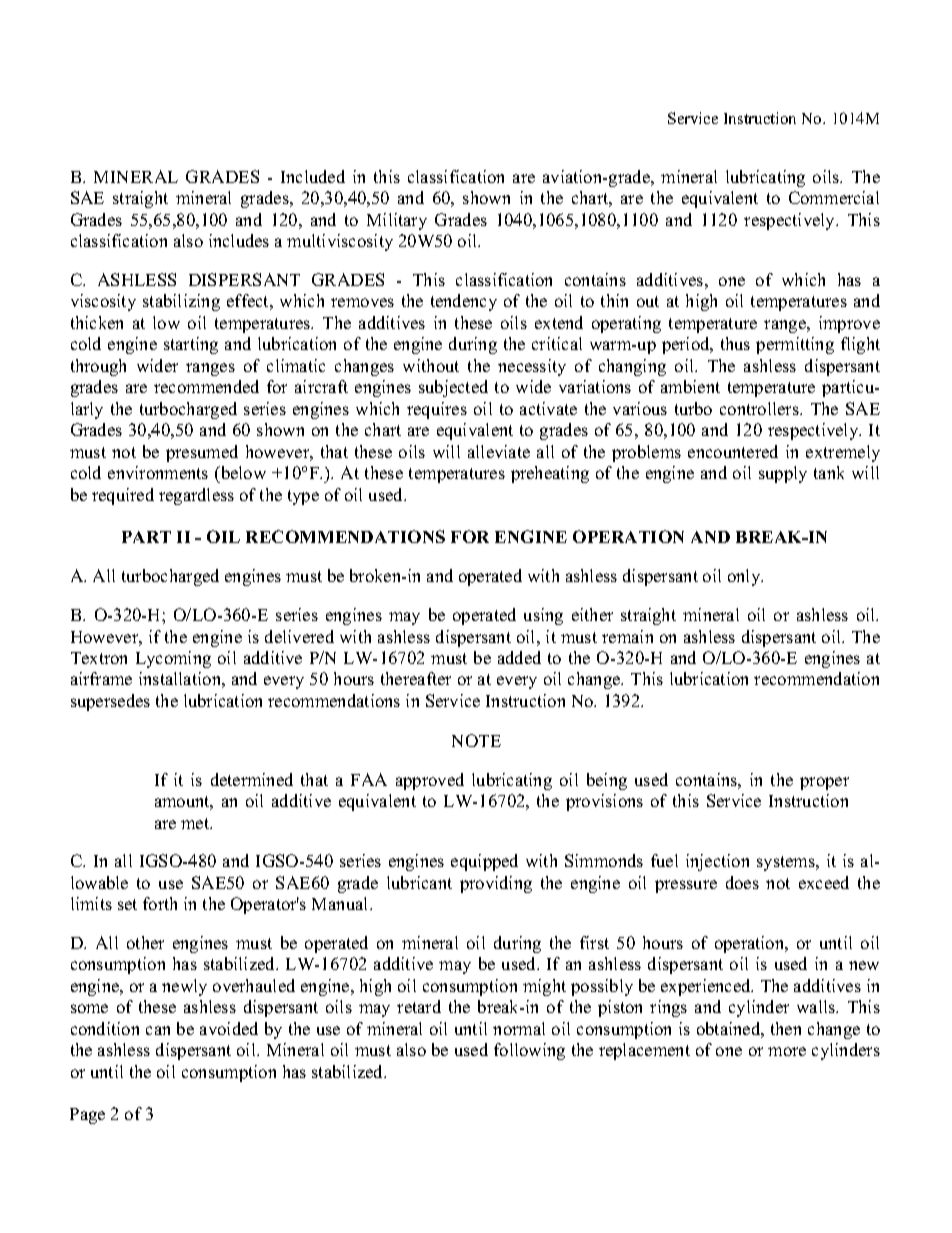 The width and height of the screenshot is (952, 1233). What do you see at coordinates (519, 657) in the screenshot?
I see `added` at bounding box center [519, 657].
